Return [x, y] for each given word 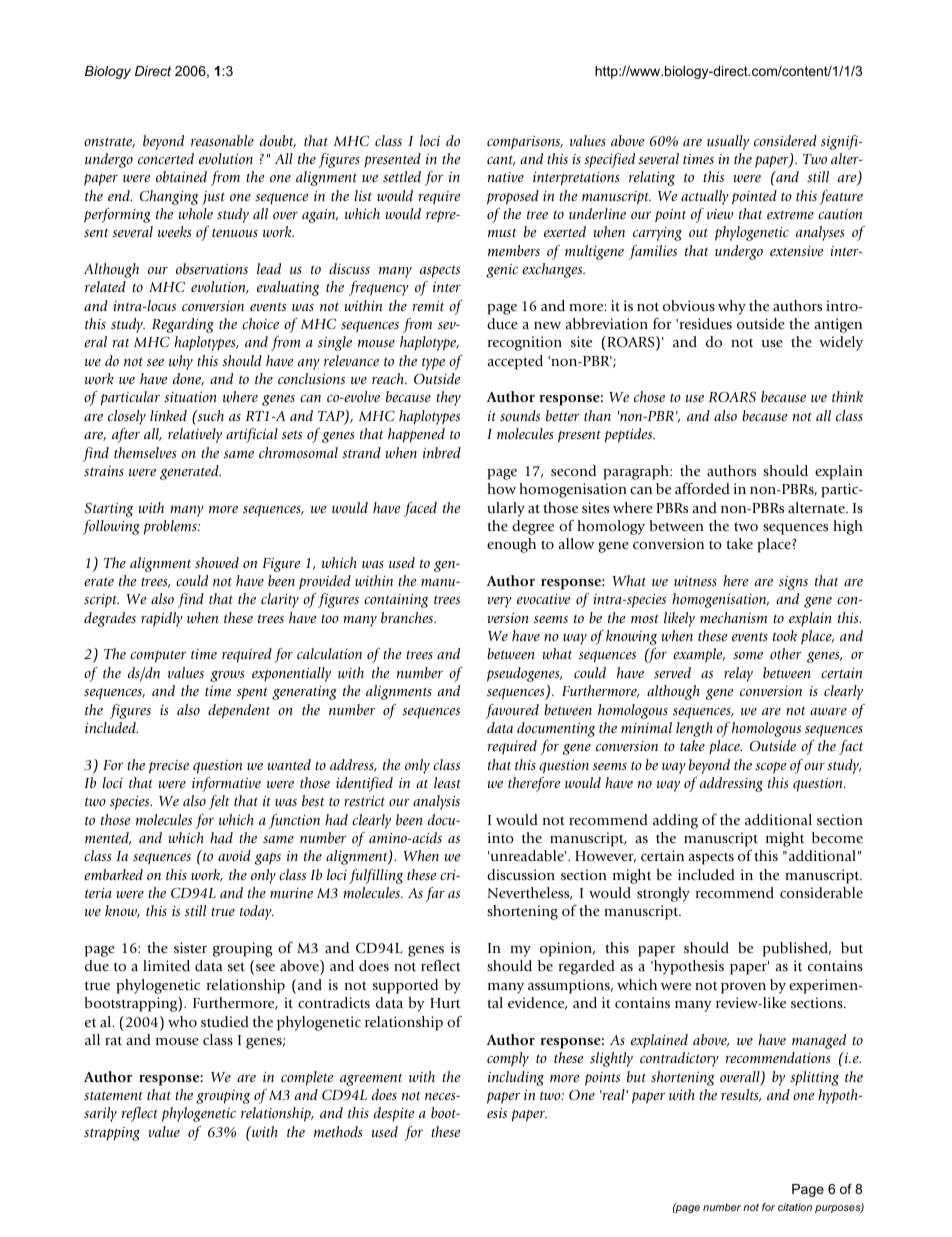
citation [795, 1207]
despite [394, 1114]
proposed [513, 197]
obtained [181, 176]
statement [113, 1095]
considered [785, 140]
